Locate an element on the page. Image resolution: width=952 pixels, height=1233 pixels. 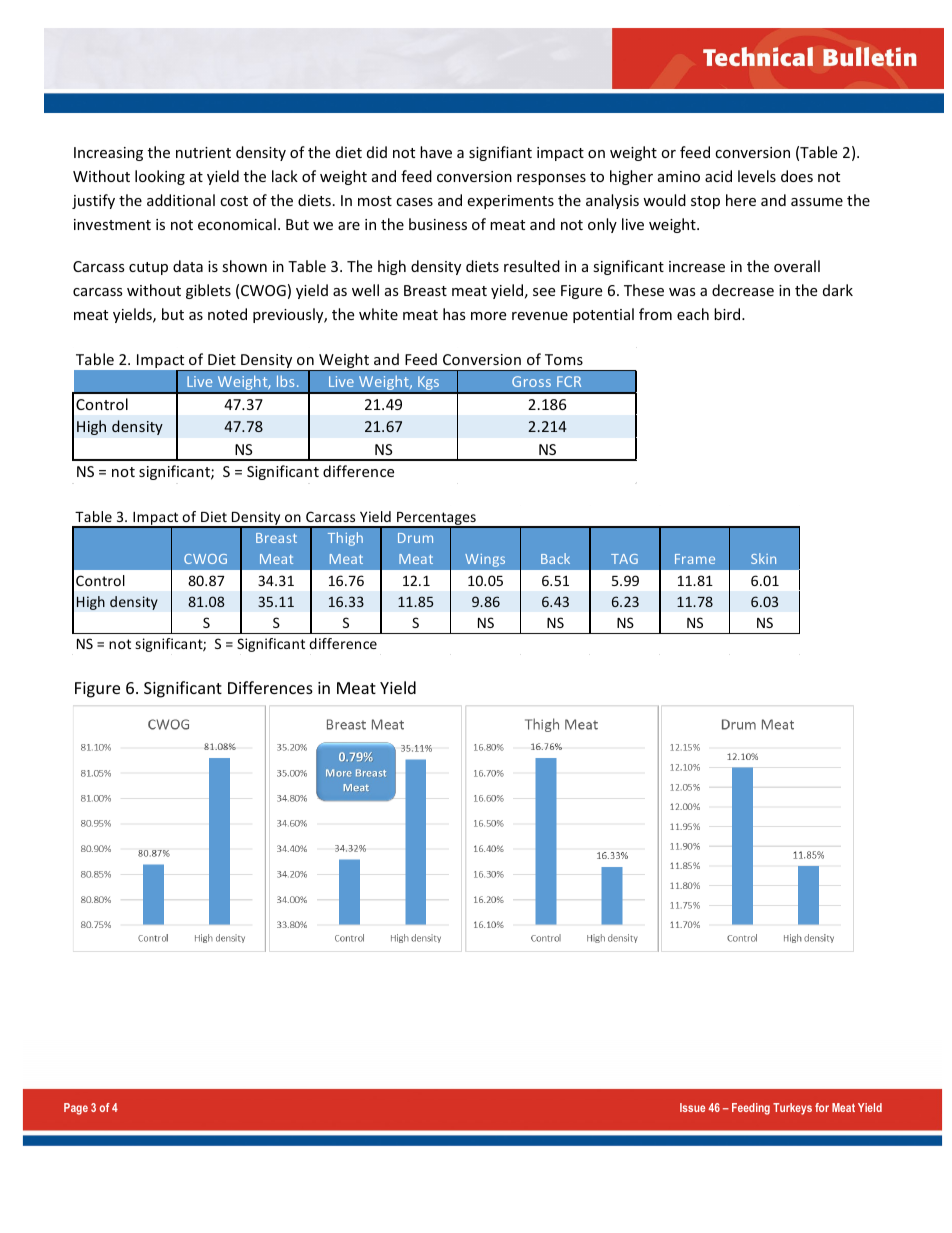
levels is located at coordinates (757, 176).
